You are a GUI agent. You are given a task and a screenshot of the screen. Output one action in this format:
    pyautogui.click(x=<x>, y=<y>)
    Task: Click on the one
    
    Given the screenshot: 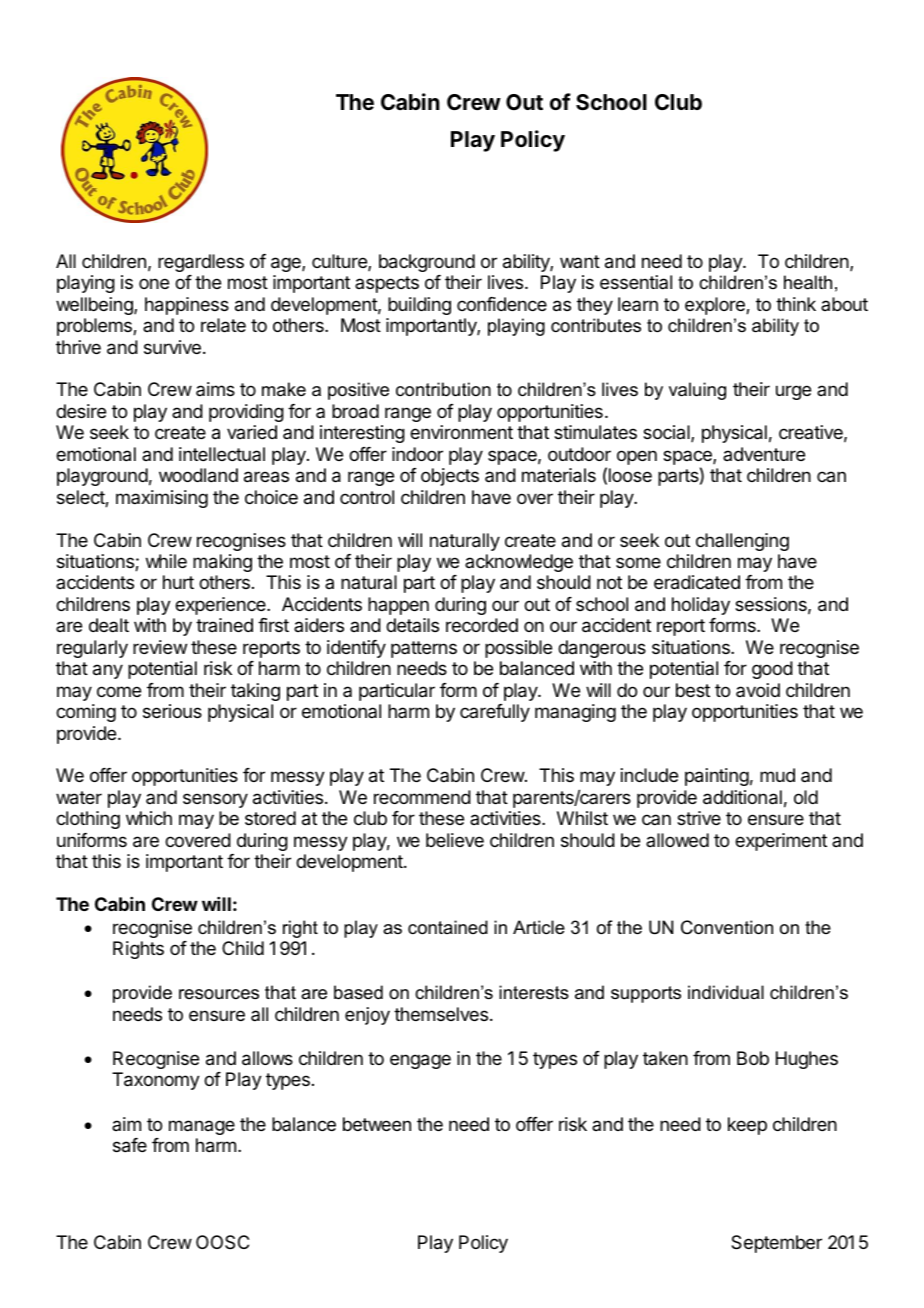 What is the action you would take?
    pyautogui.click(x=154, y=283)
